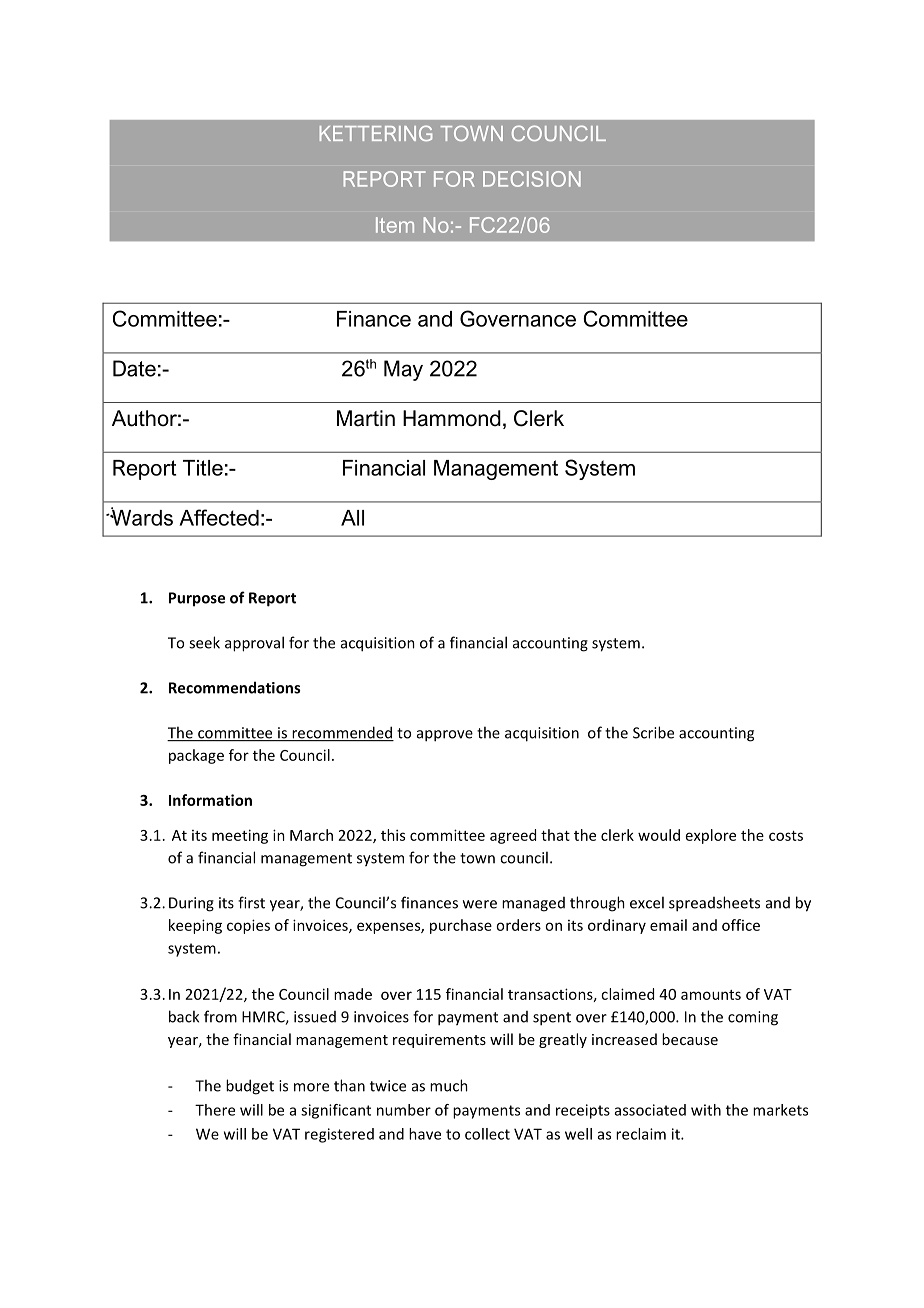 The height and width of the screenshot is (1308, 924). Describe the element at coordinates (204, 642) in the screenshot. I see `seek` at that location.
